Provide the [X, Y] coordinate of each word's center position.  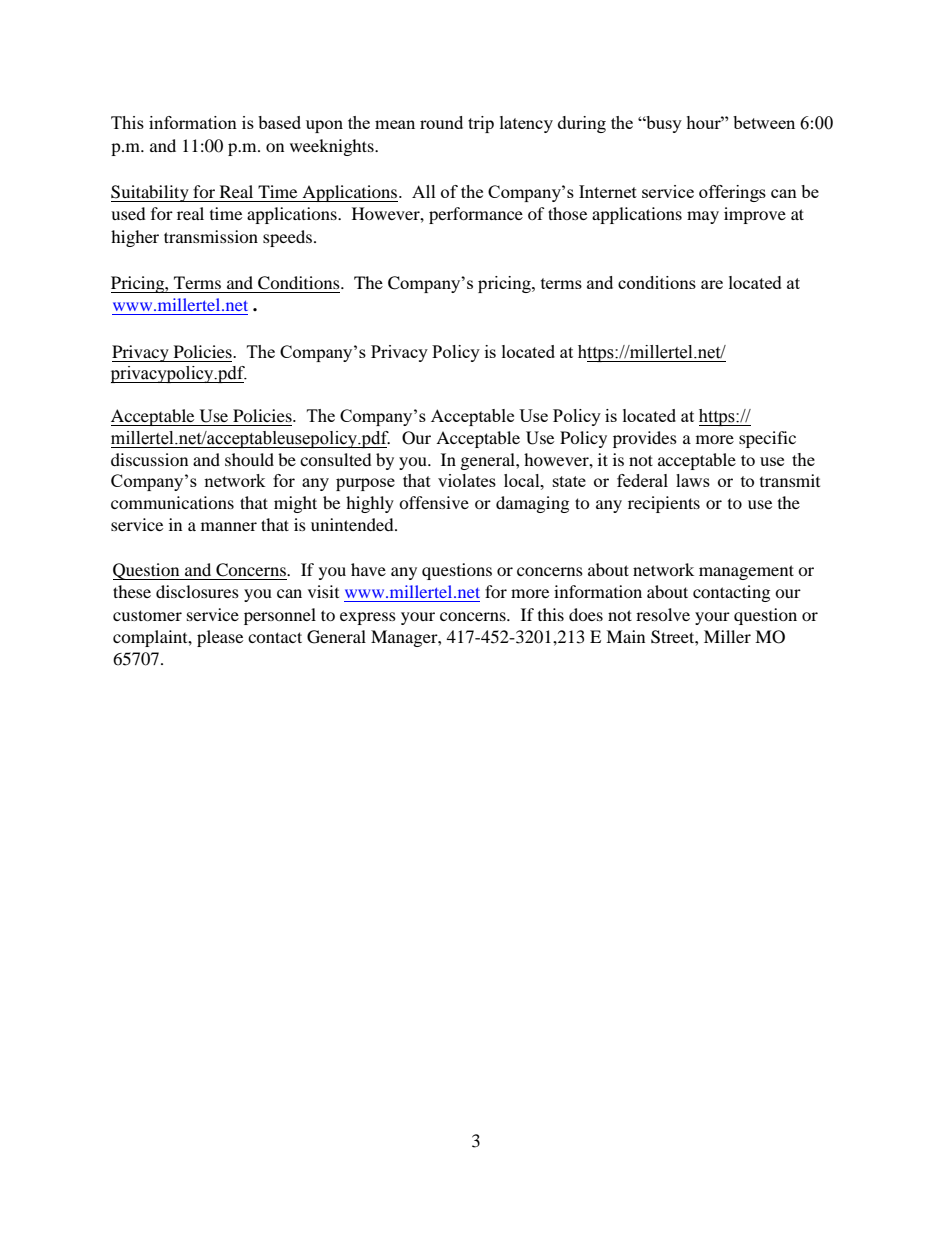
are [712, 284]
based [279, 122]
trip [481, 124]
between [764, 122]
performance [476, 215]
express [368, 618]
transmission [211, 236]
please [220, 638]
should [249, 459]
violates [467, 480]
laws [693, 480]
